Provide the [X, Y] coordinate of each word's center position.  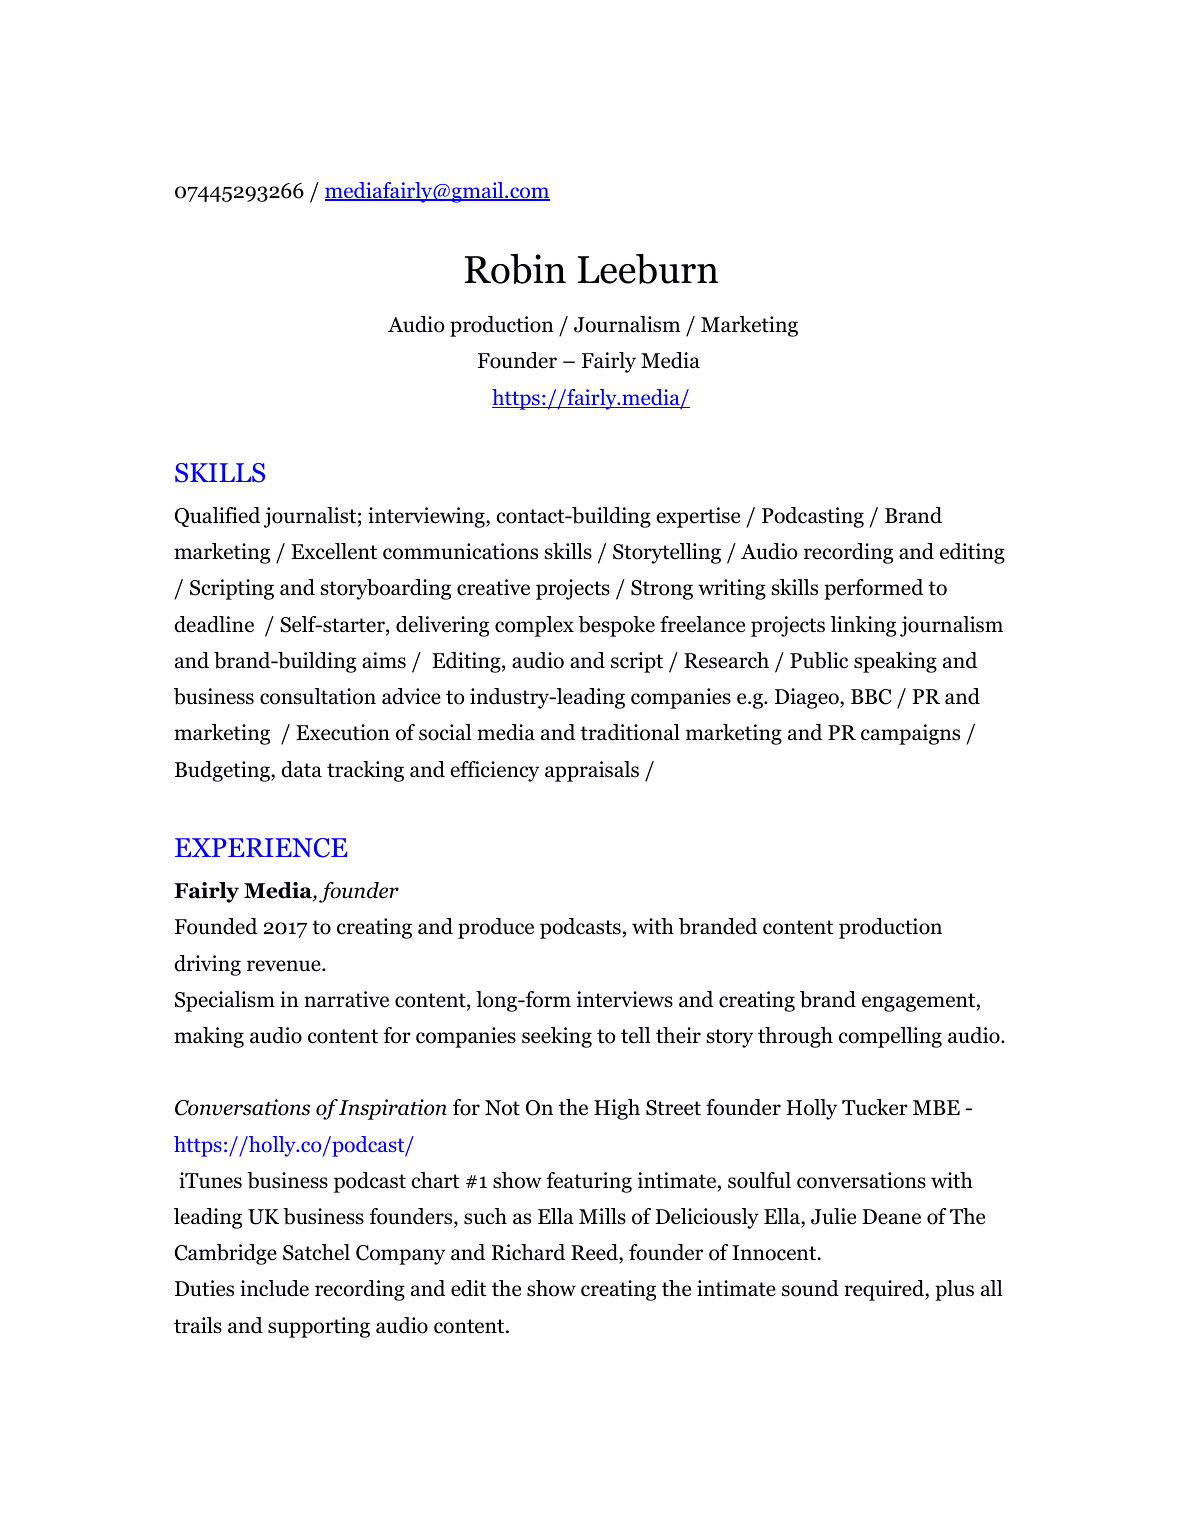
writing [732, 589]
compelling [890, 1037]
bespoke [616, 626]
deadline [214, 624]
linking [863, 626]
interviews [625, 999]
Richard [528, 1252]
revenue [285, 966]
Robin [515, 269]
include [274, 1288]
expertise [698, 517]
